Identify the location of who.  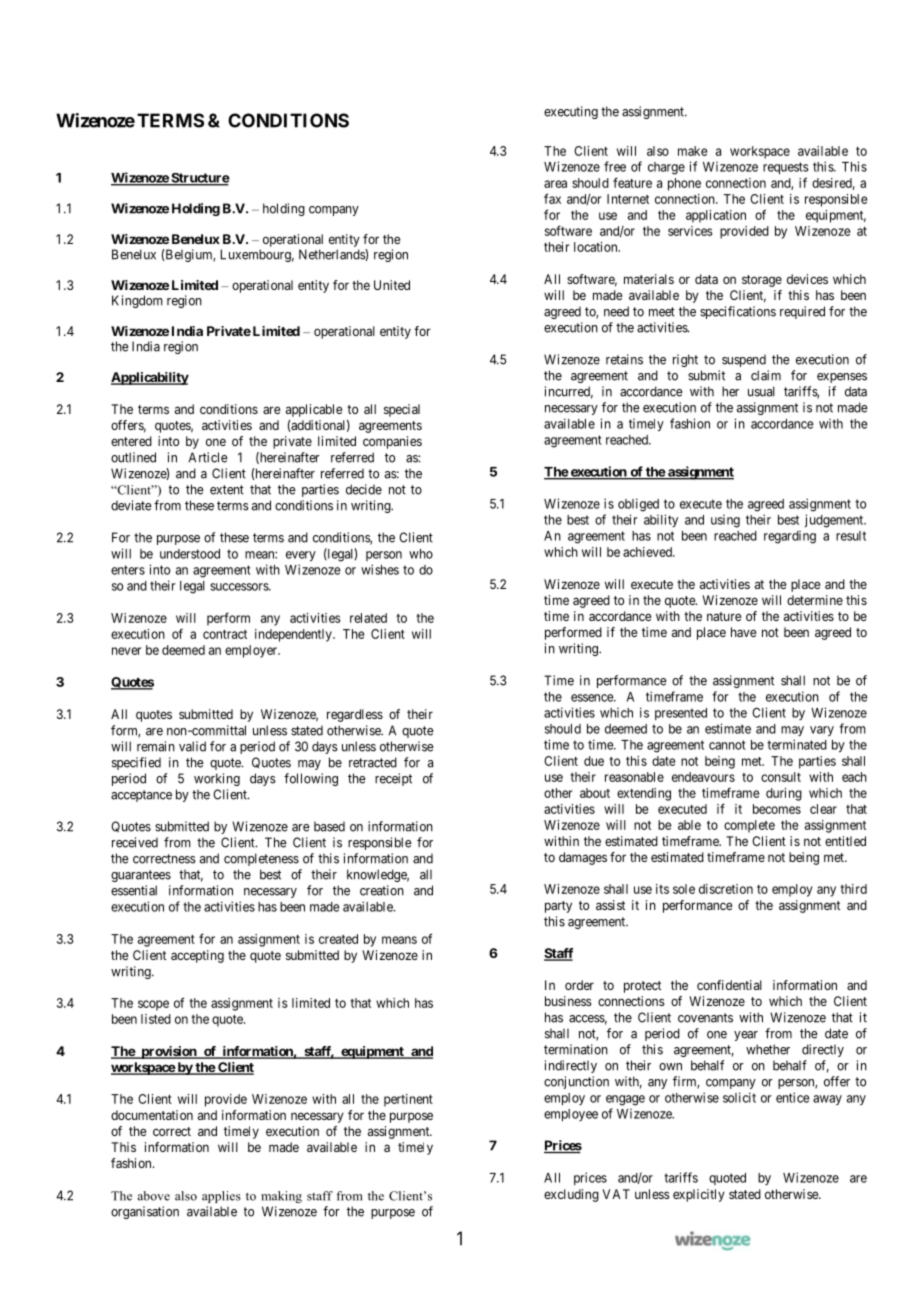
(421, 554).
